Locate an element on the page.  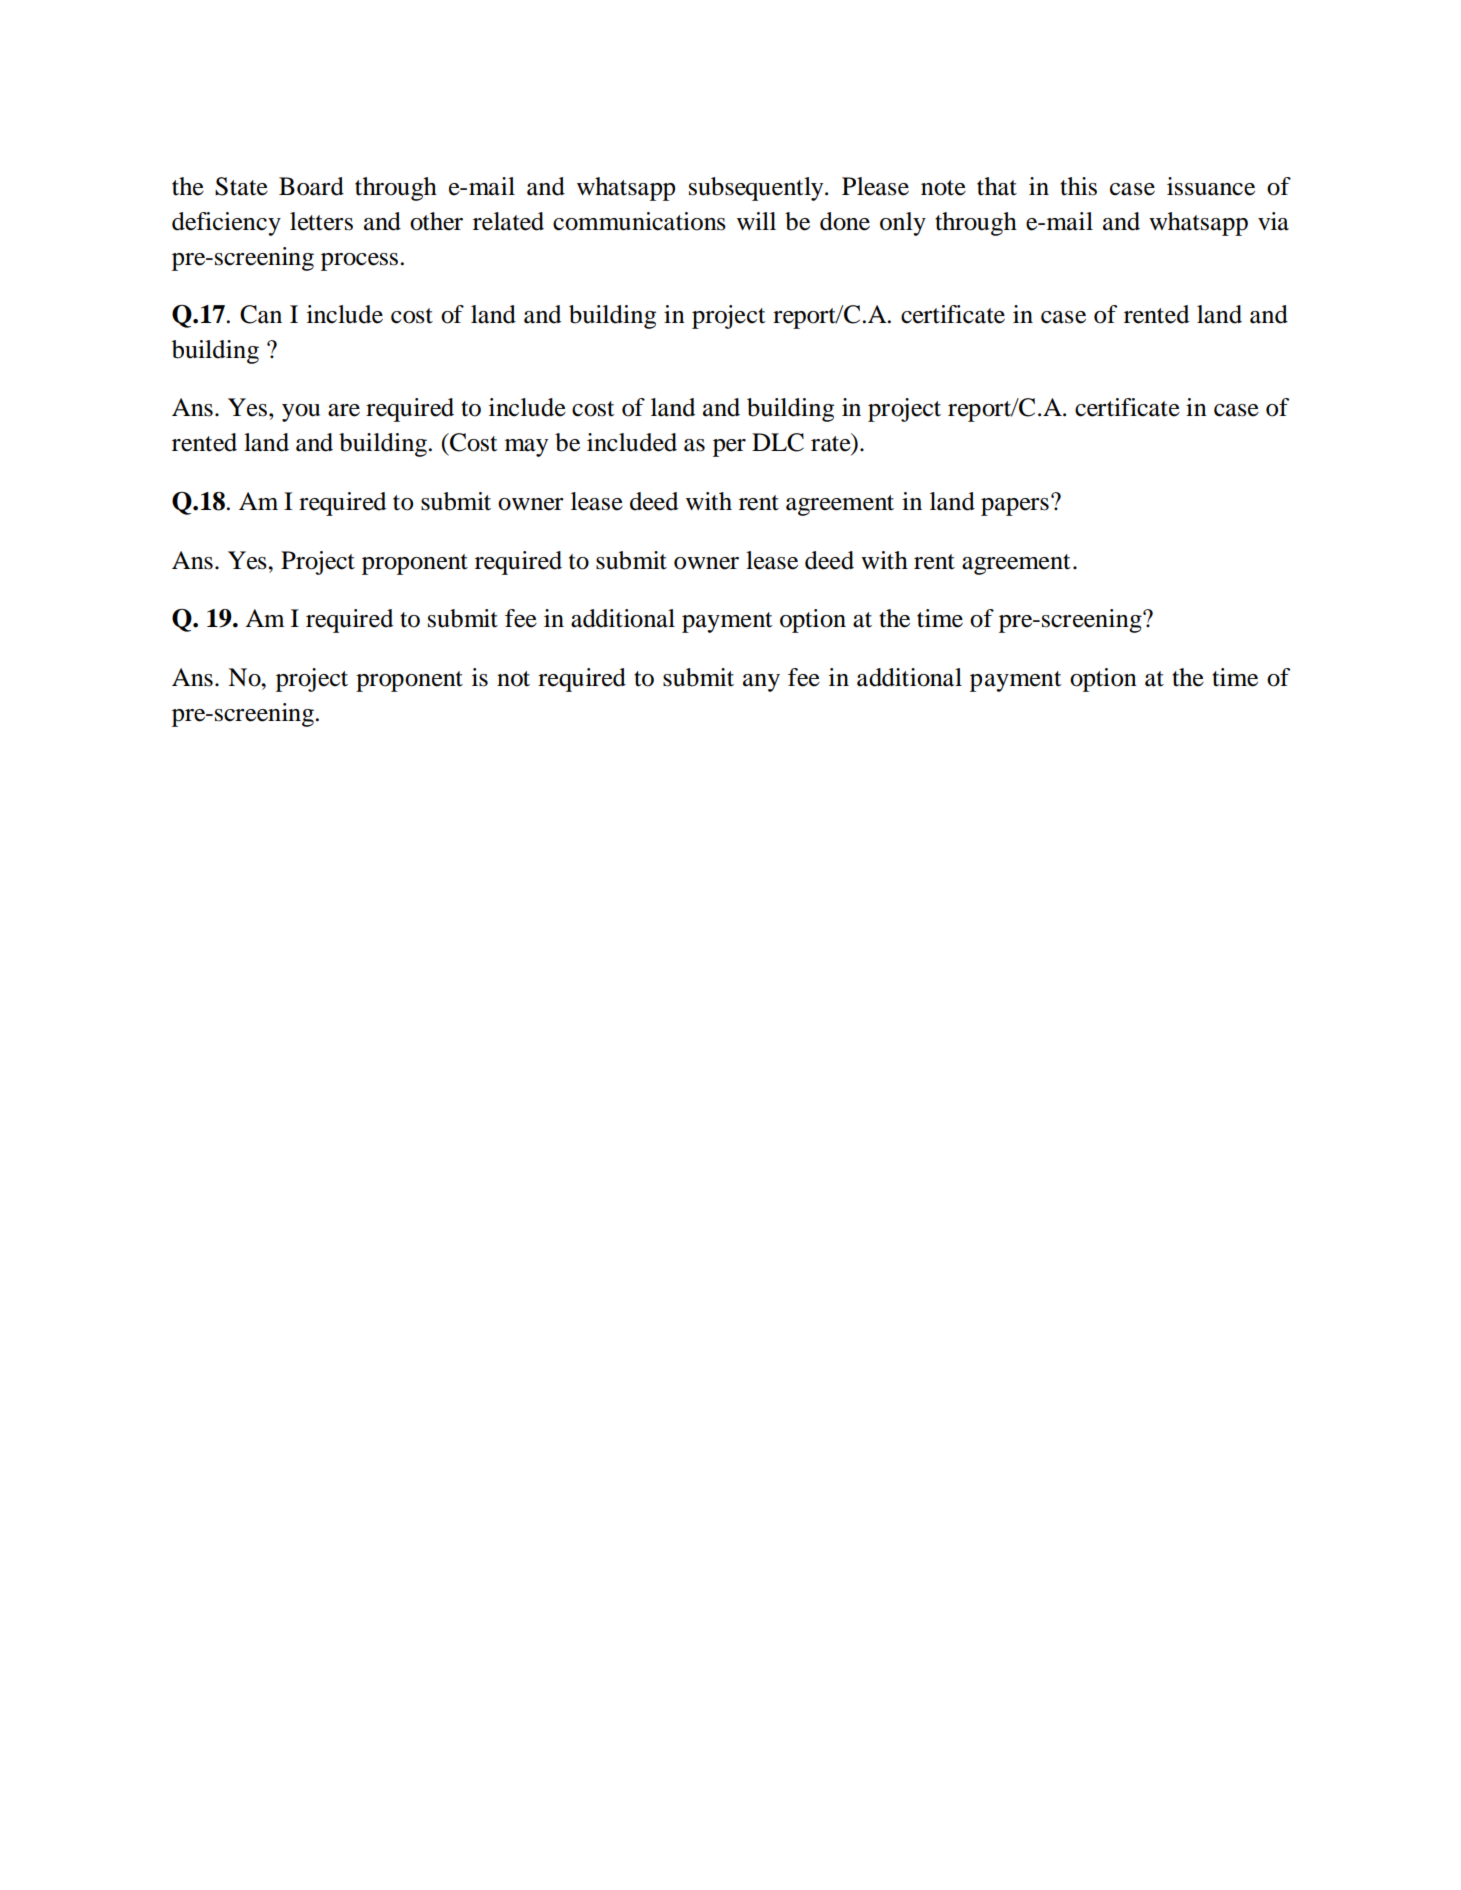
subsequently is located at coordinates (757, 189).
